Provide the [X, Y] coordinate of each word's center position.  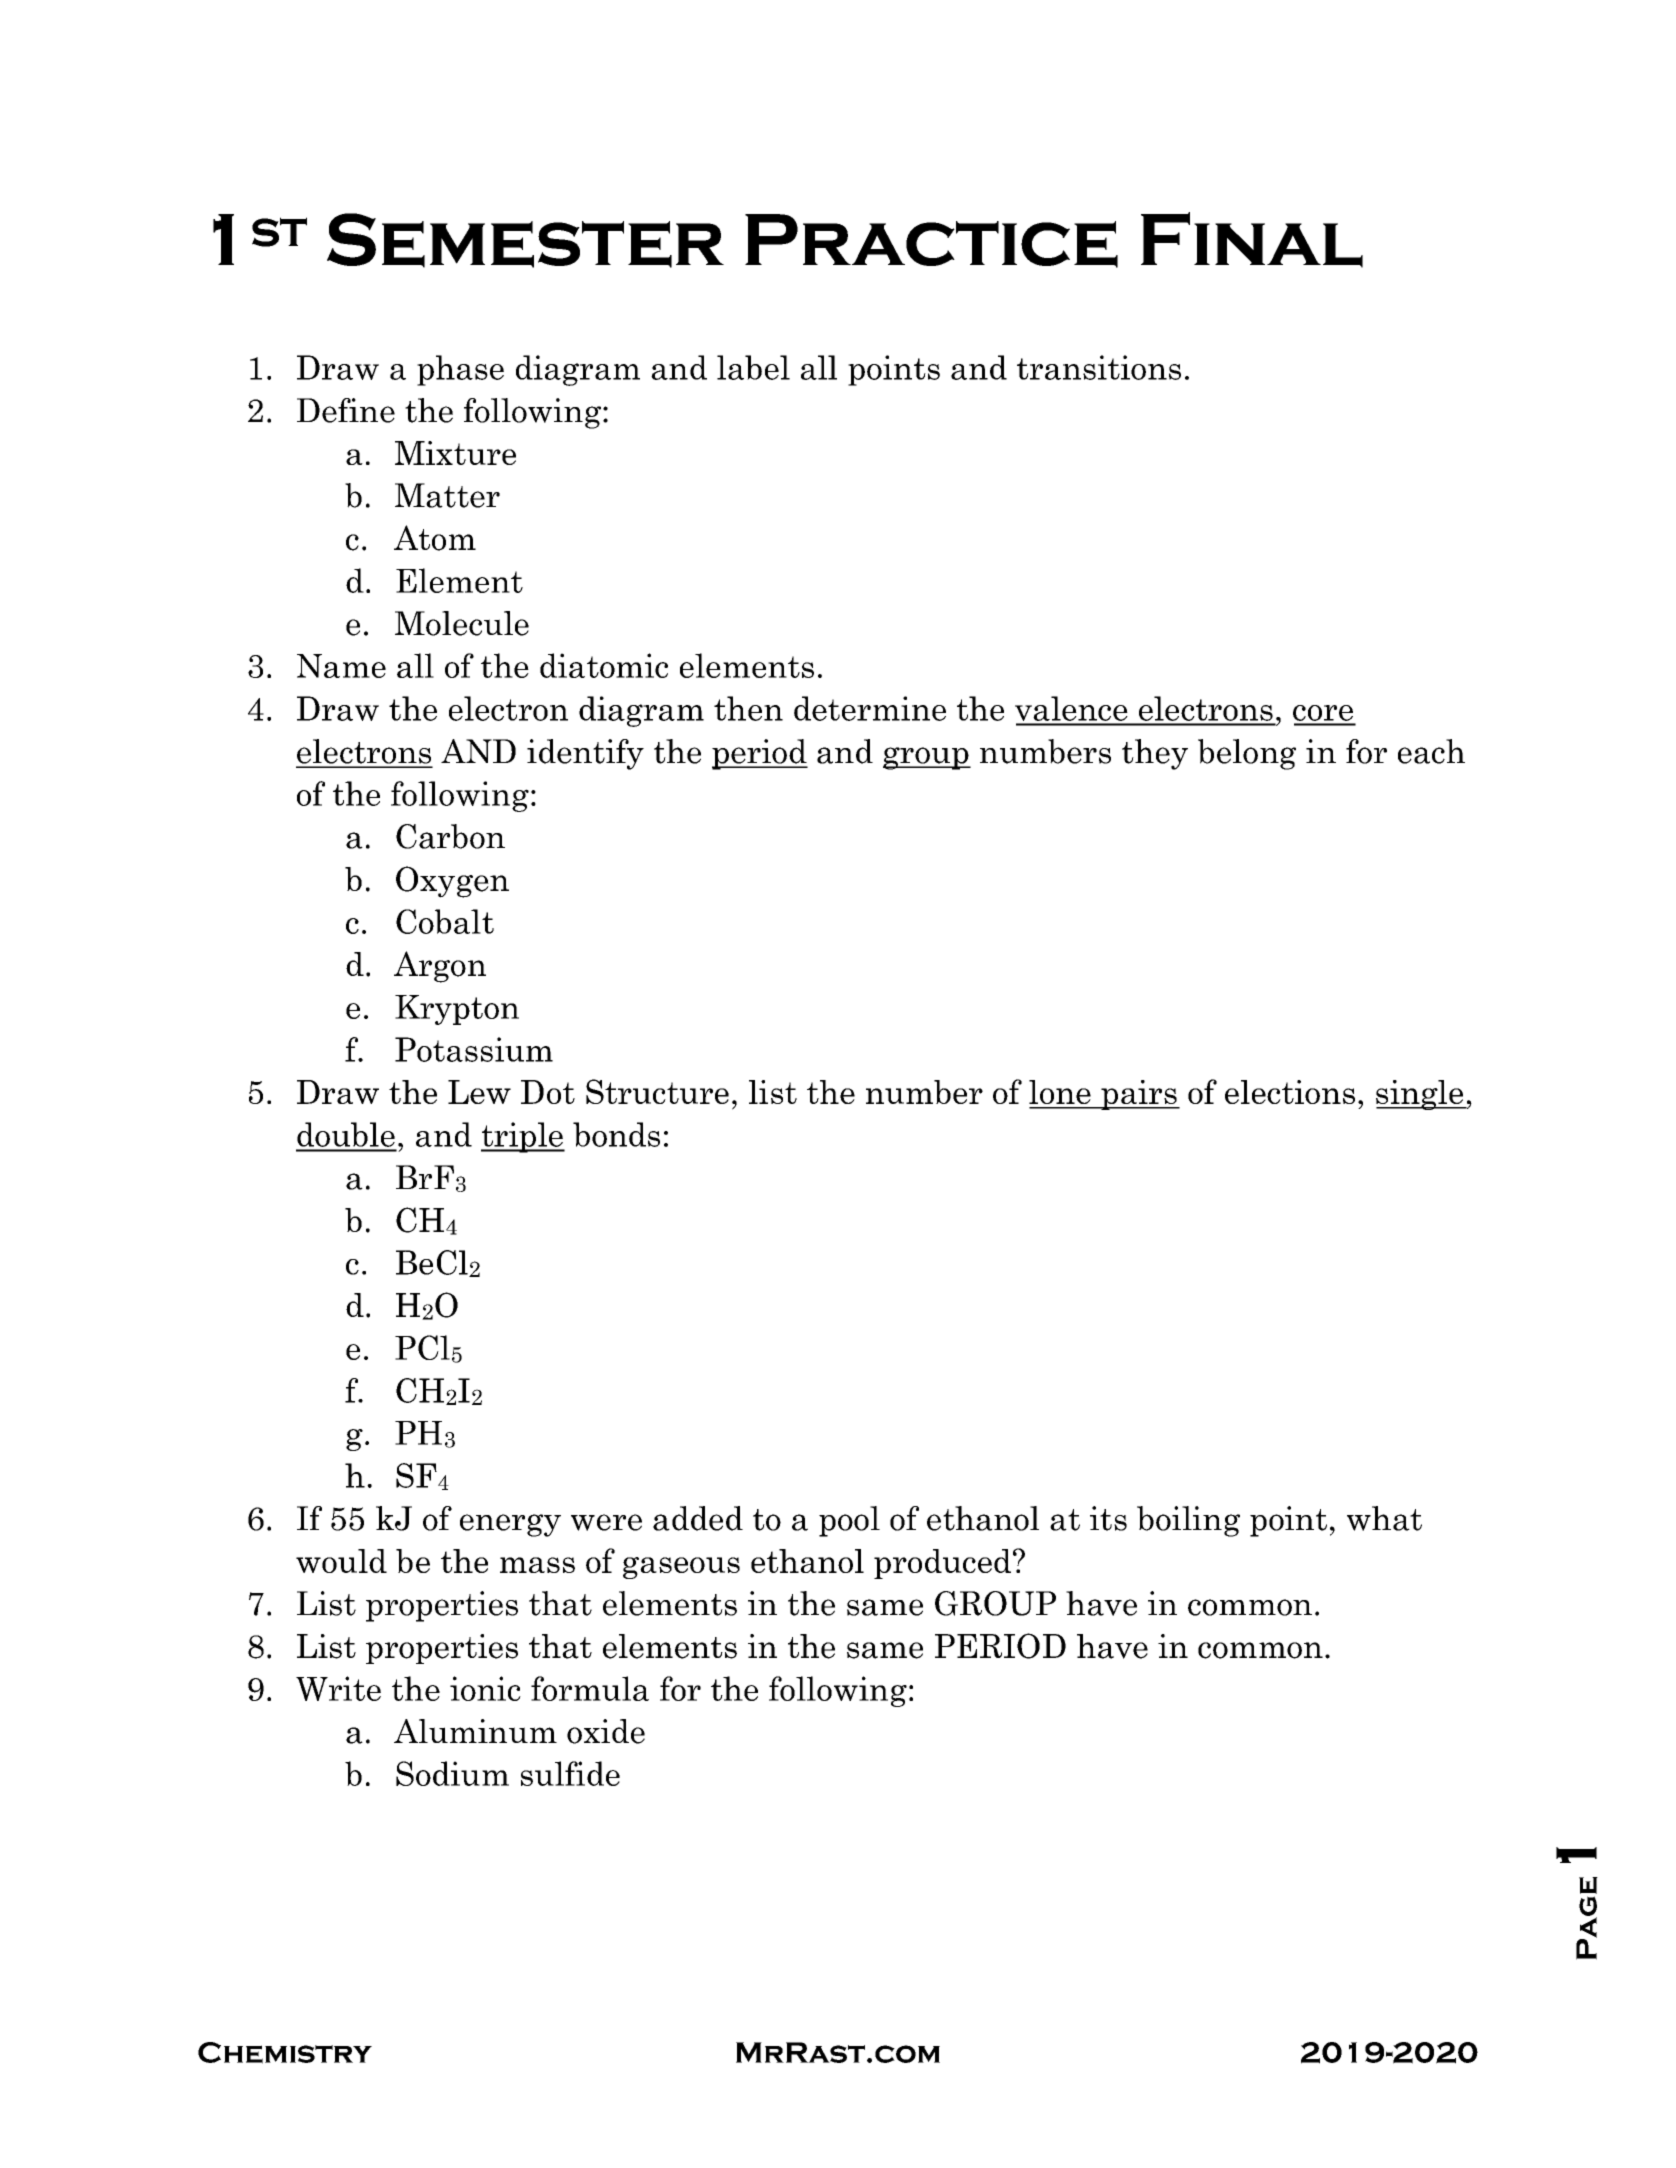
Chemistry [285, 2053]
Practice [931, 241]
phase [460, 370]
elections [1290, 1092]
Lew [479, 1092]
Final [1252, 240]
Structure [657, 1091]
